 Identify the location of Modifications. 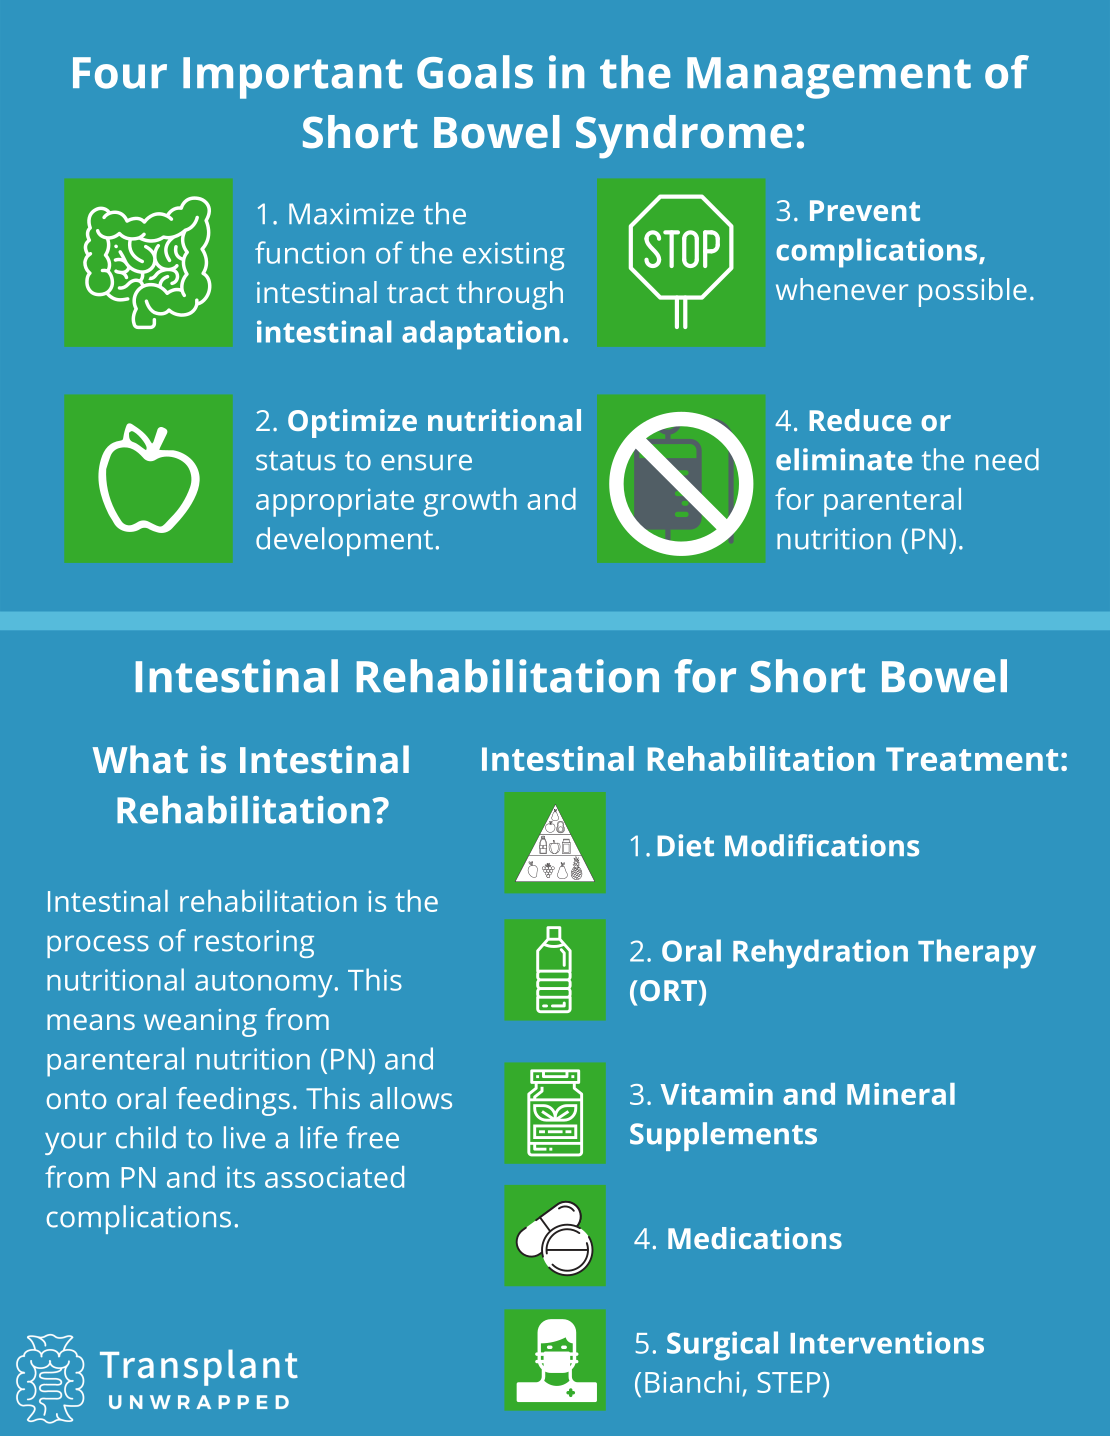
(822, 845).
